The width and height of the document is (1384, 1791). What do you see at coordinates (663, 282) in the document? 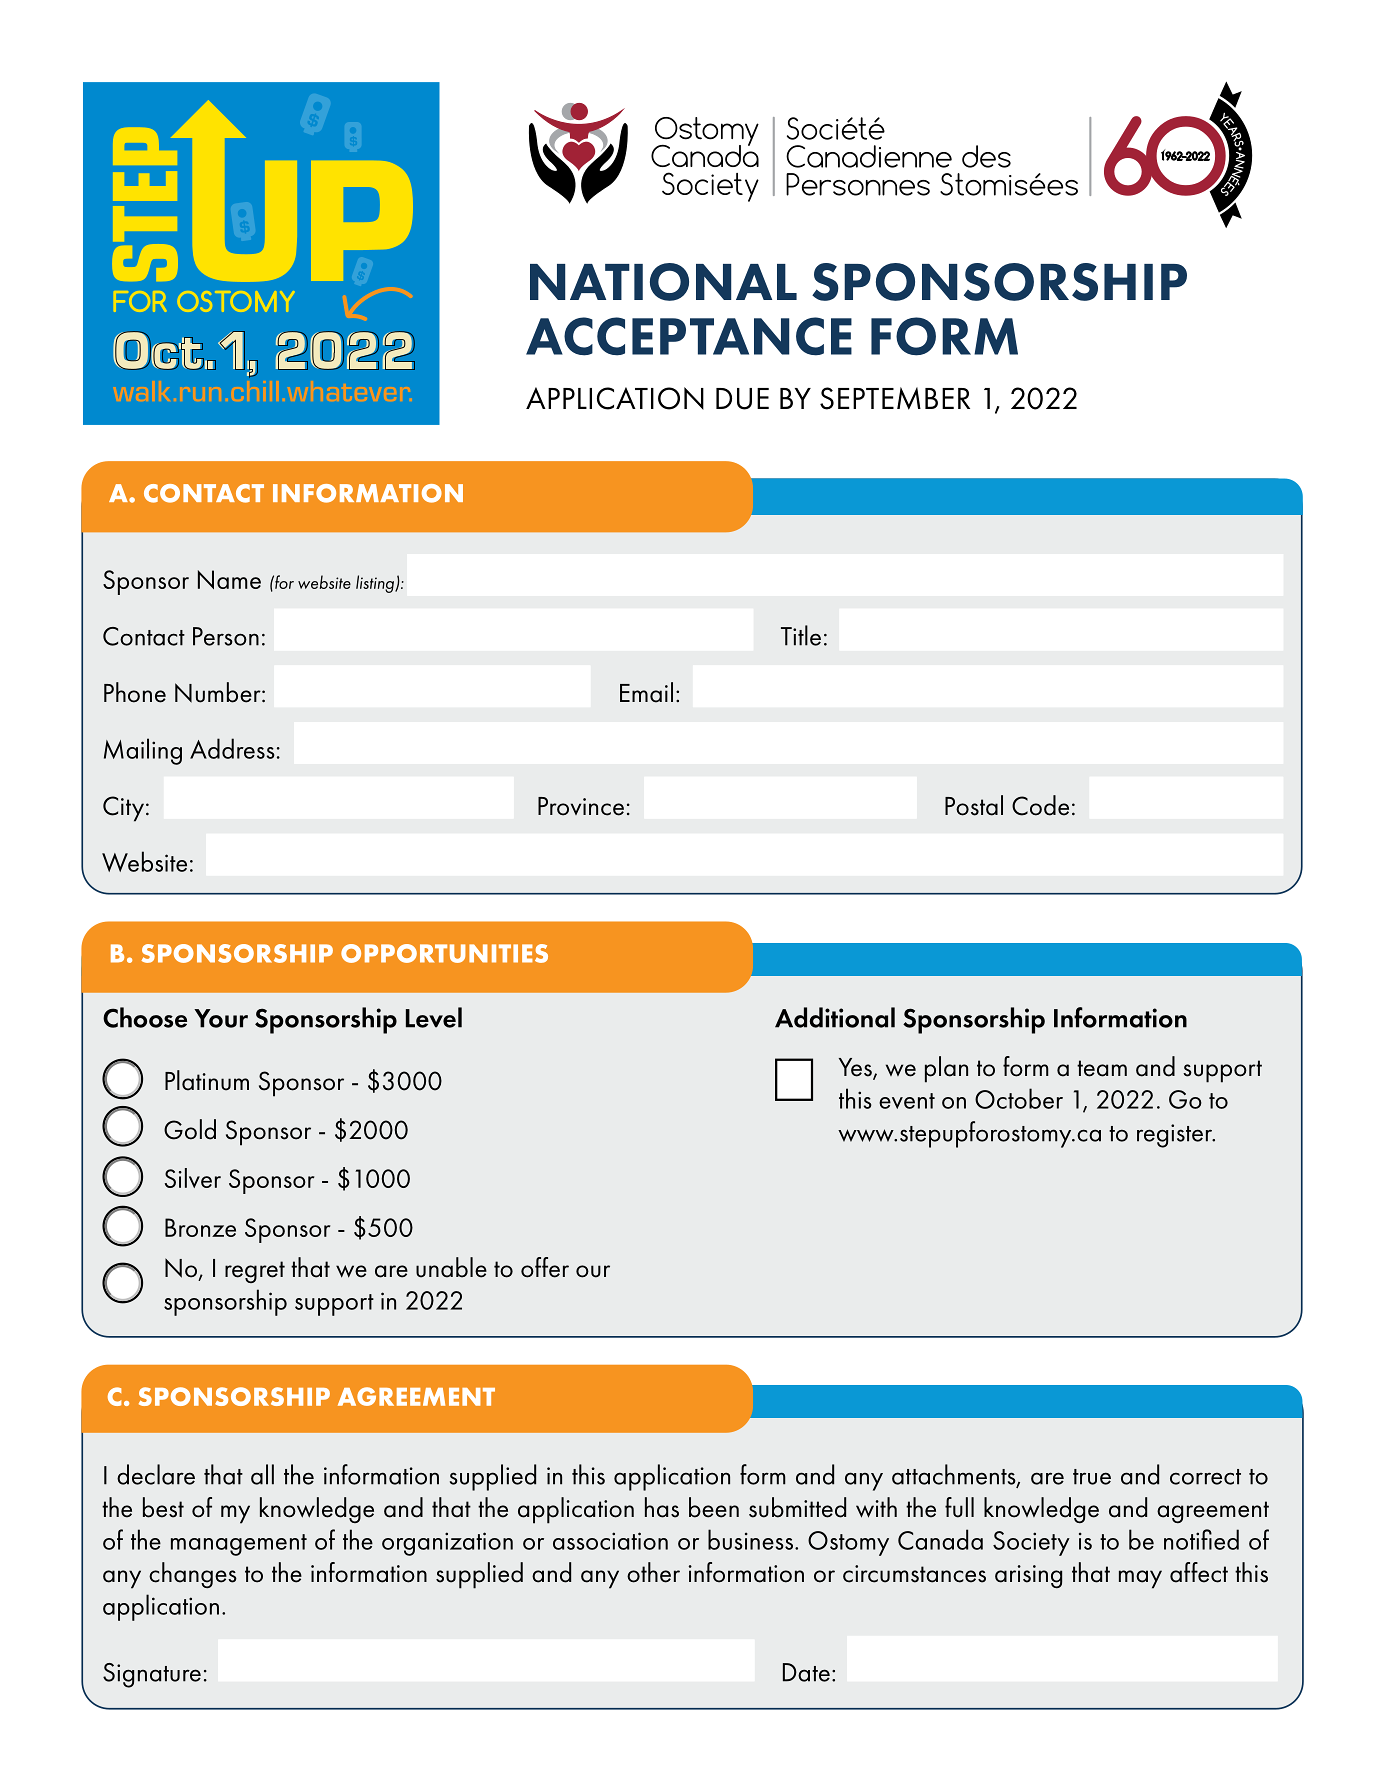
I see `NATIONAL` at bounding box center [663, 282].
